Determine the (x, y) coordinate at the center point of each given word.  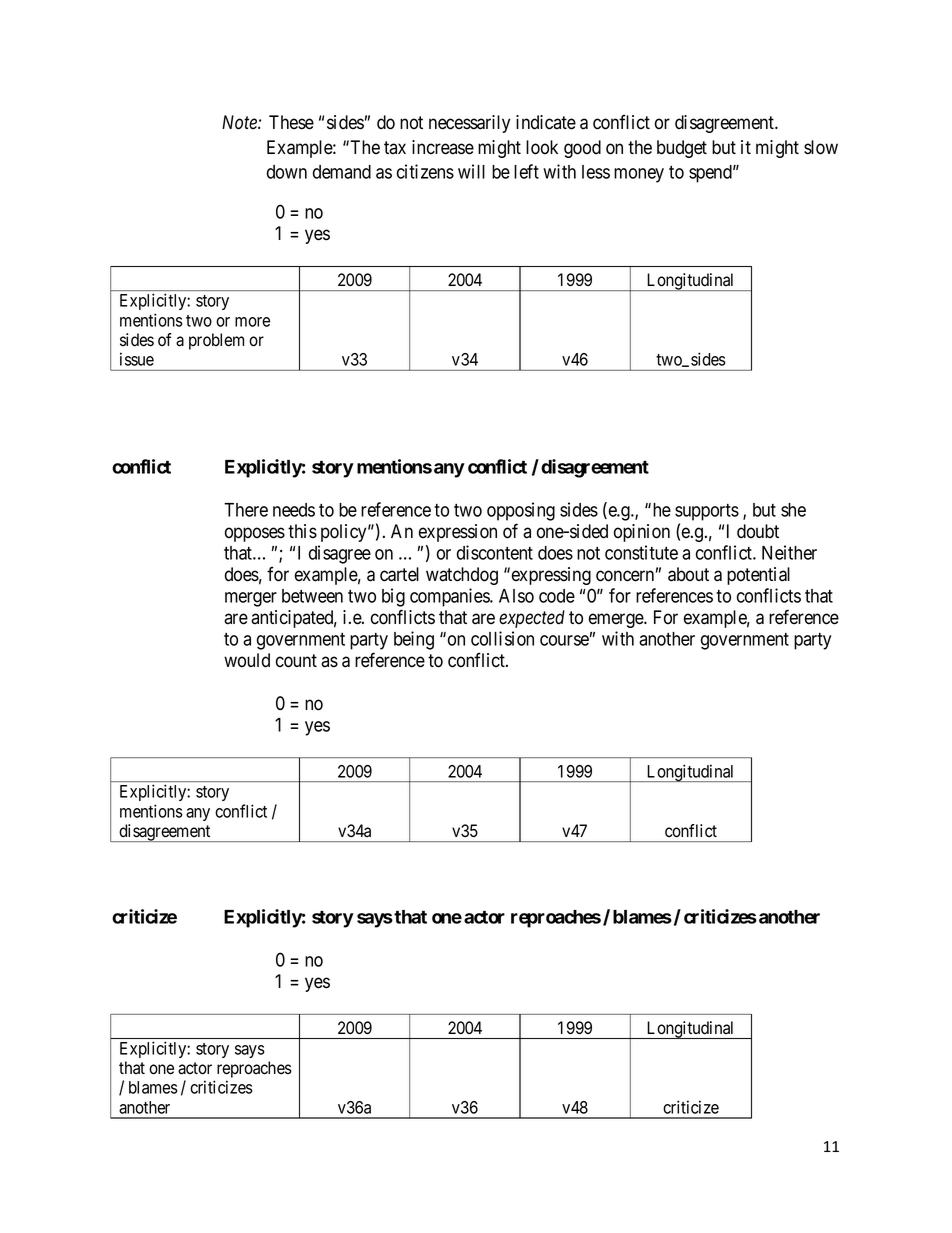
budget (682, 149)
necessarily (469, 124)
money (639, 175)
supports (707, 512)
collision (502, 638)
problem (216, 341)
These (291, 122)
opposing (521, 511)
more (252, 322)
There (246, 510)
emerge (617, 620)
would (247, 660)
